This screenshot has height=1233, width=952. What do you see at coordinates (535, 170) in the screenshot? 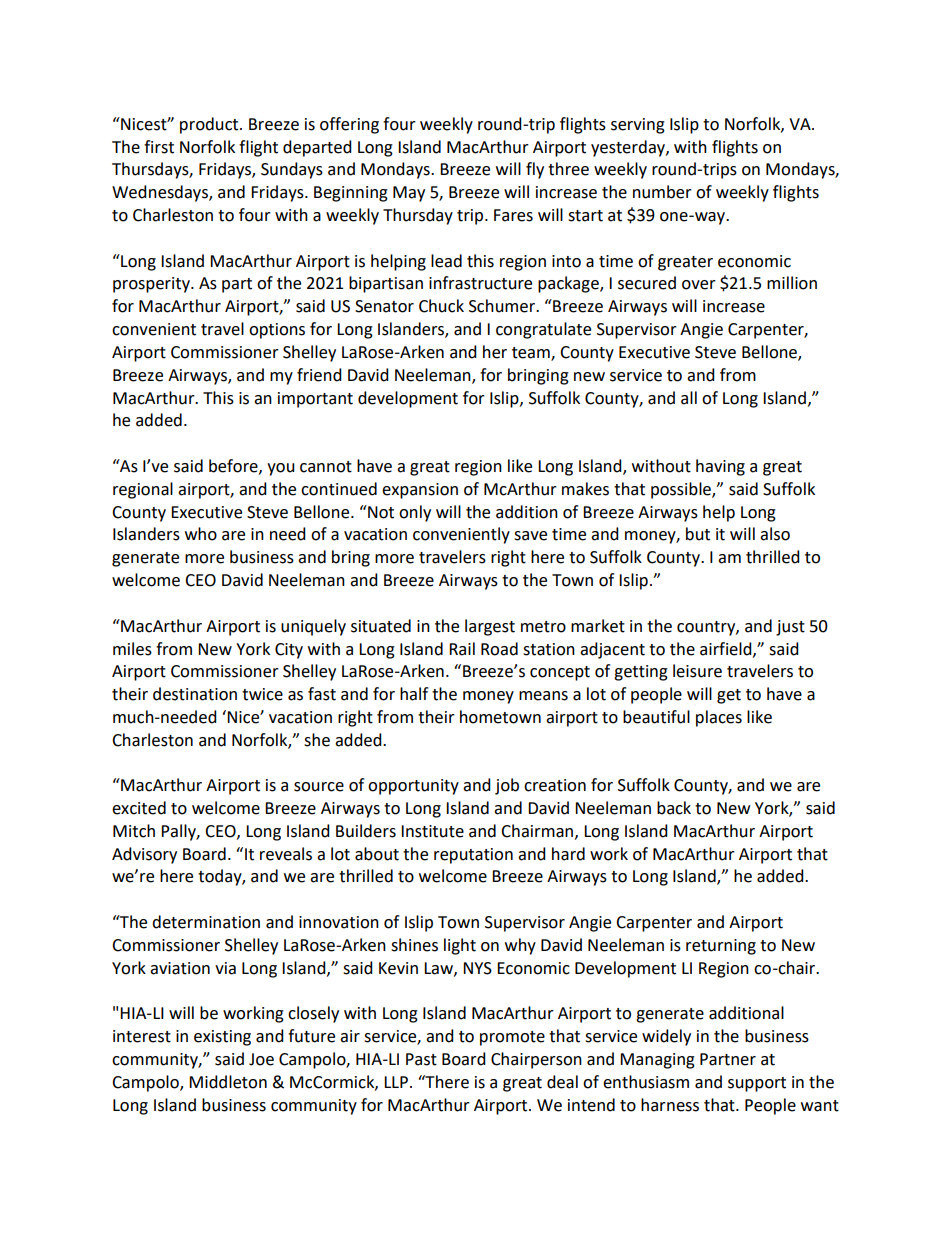
I see `fly` at bounding box center [535, 170].
